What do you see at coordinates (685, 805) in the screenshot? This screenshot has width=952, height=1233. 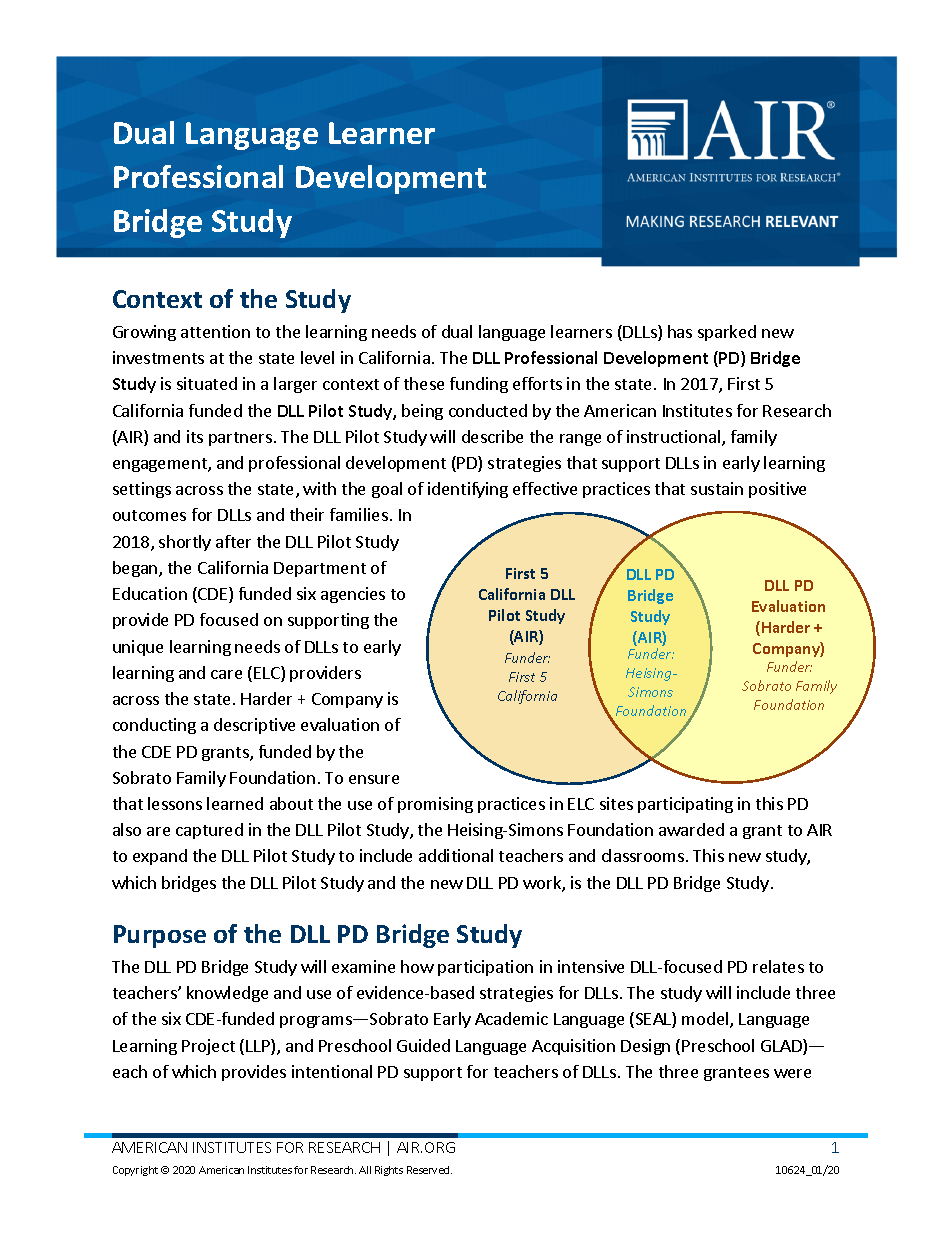 I see `participating` at bounding box center [685, 805].
